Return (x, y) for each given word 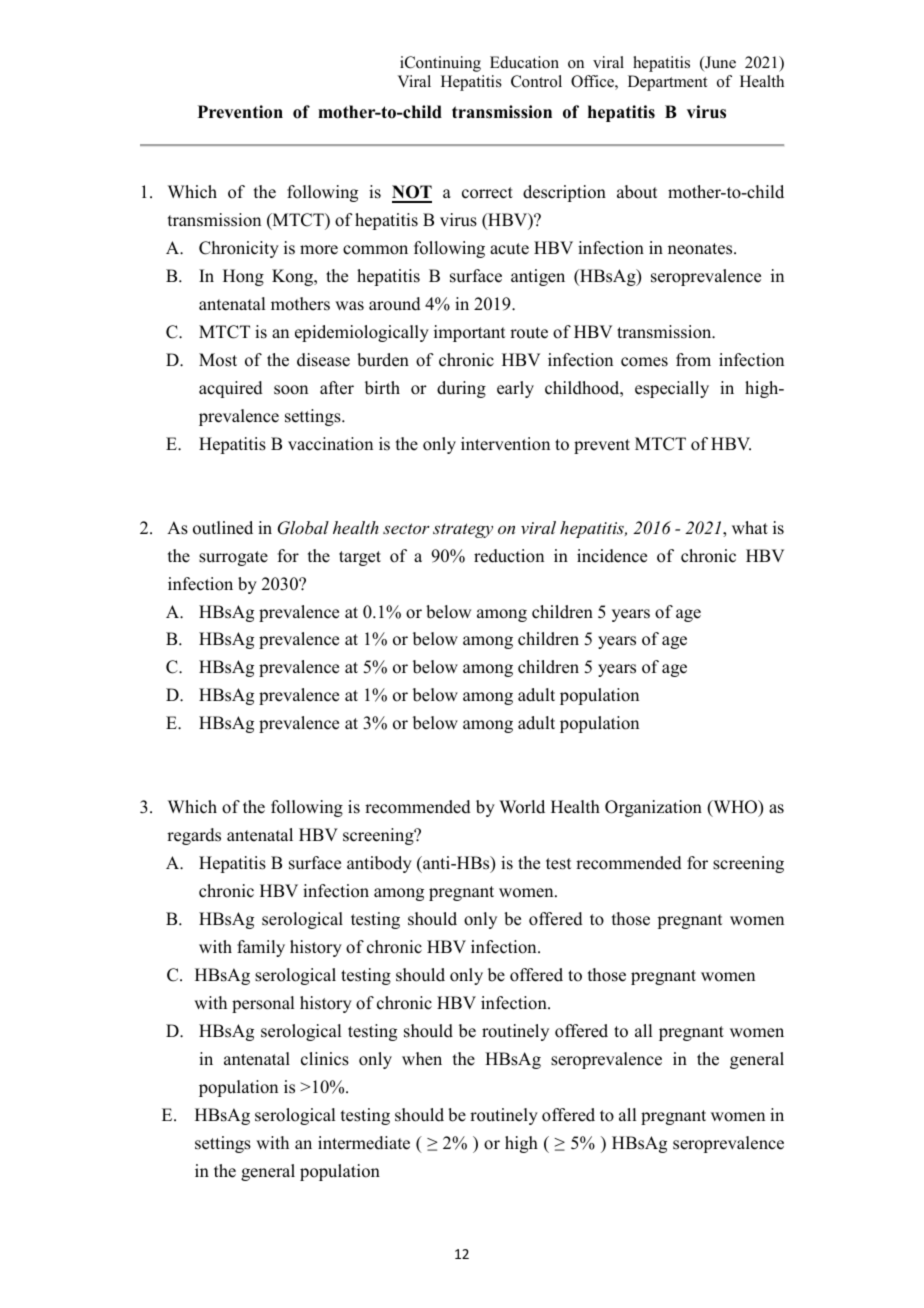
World (522, 807)
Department (667, 83)
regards (194, 836)
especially (672, 389)
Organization (653, 808)
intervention (505, 444)
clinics (325, 1059)
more (319, 250)
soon (291, 390)
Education (524, 62)
